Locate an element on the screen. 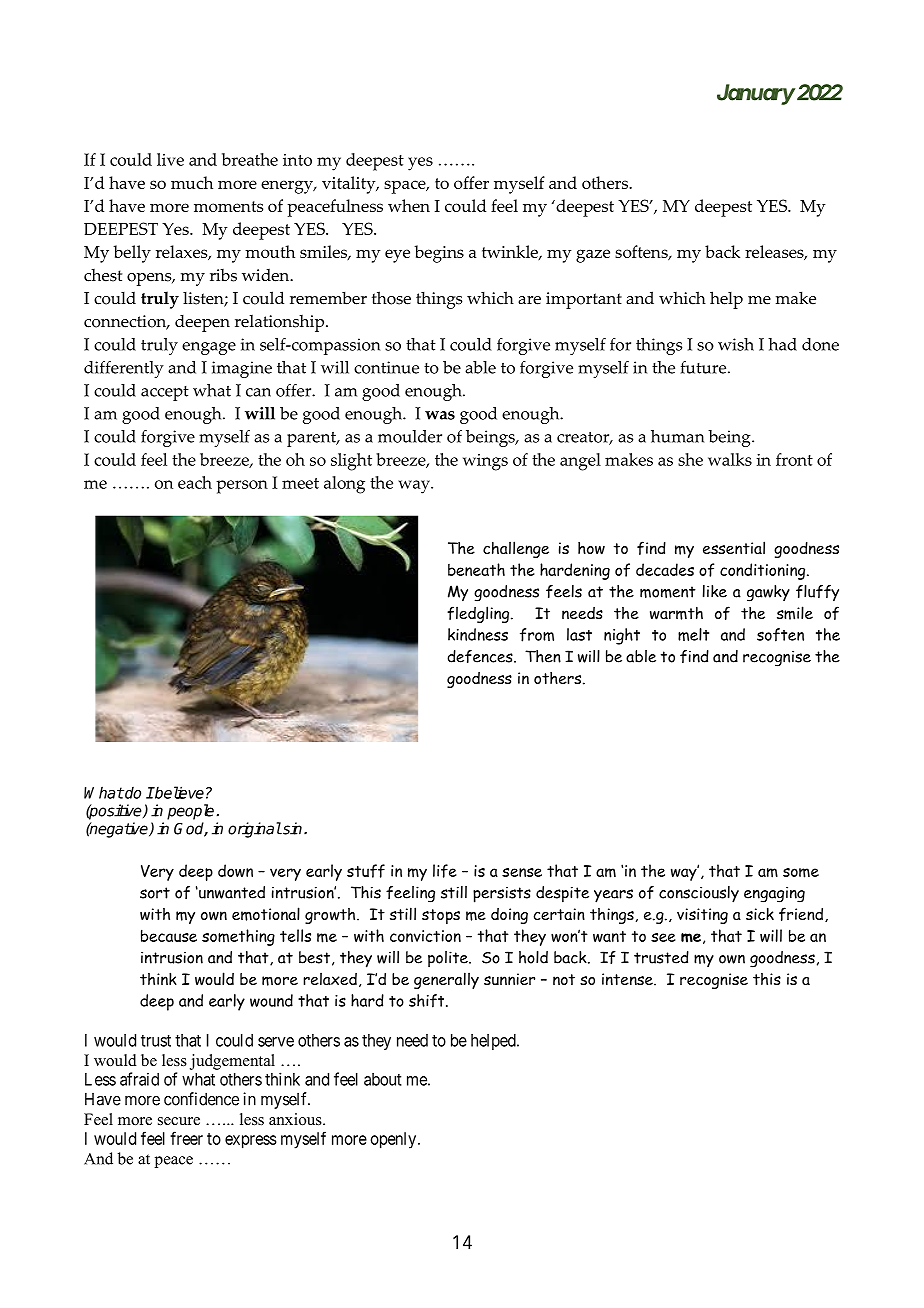 The width and height of the screenshot is (924, 1308). when is located at coordinates (409, 205).
